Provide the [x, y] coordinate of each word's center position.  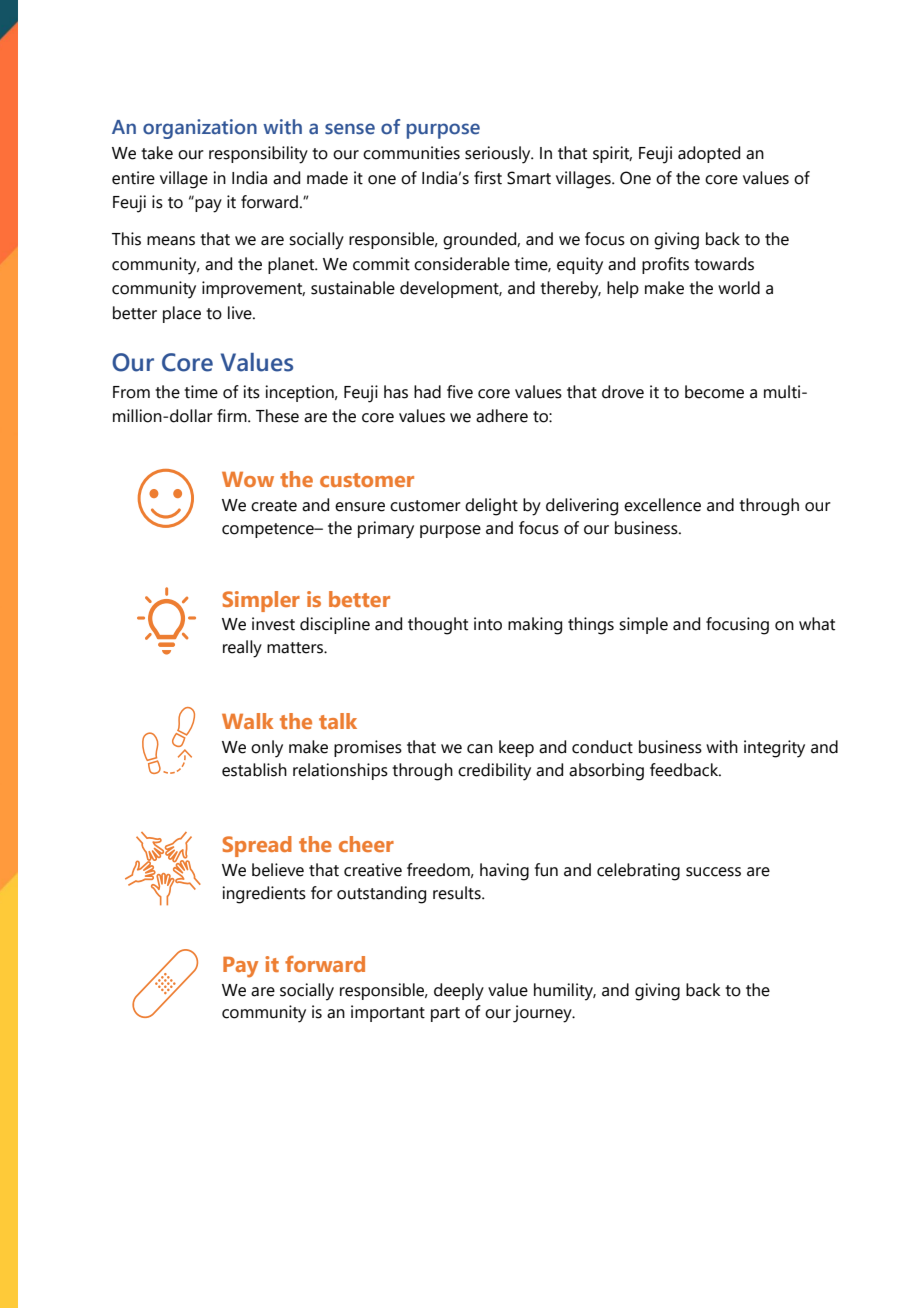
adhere [502, 416]
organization [200, 129]
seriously [499, 155]
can [480, 749]
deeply [459, 992]
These [277, 416]
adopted [709, 154]
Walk [247, 721]
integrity [774, 749]
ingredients [264, 895]
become [714, 392]
